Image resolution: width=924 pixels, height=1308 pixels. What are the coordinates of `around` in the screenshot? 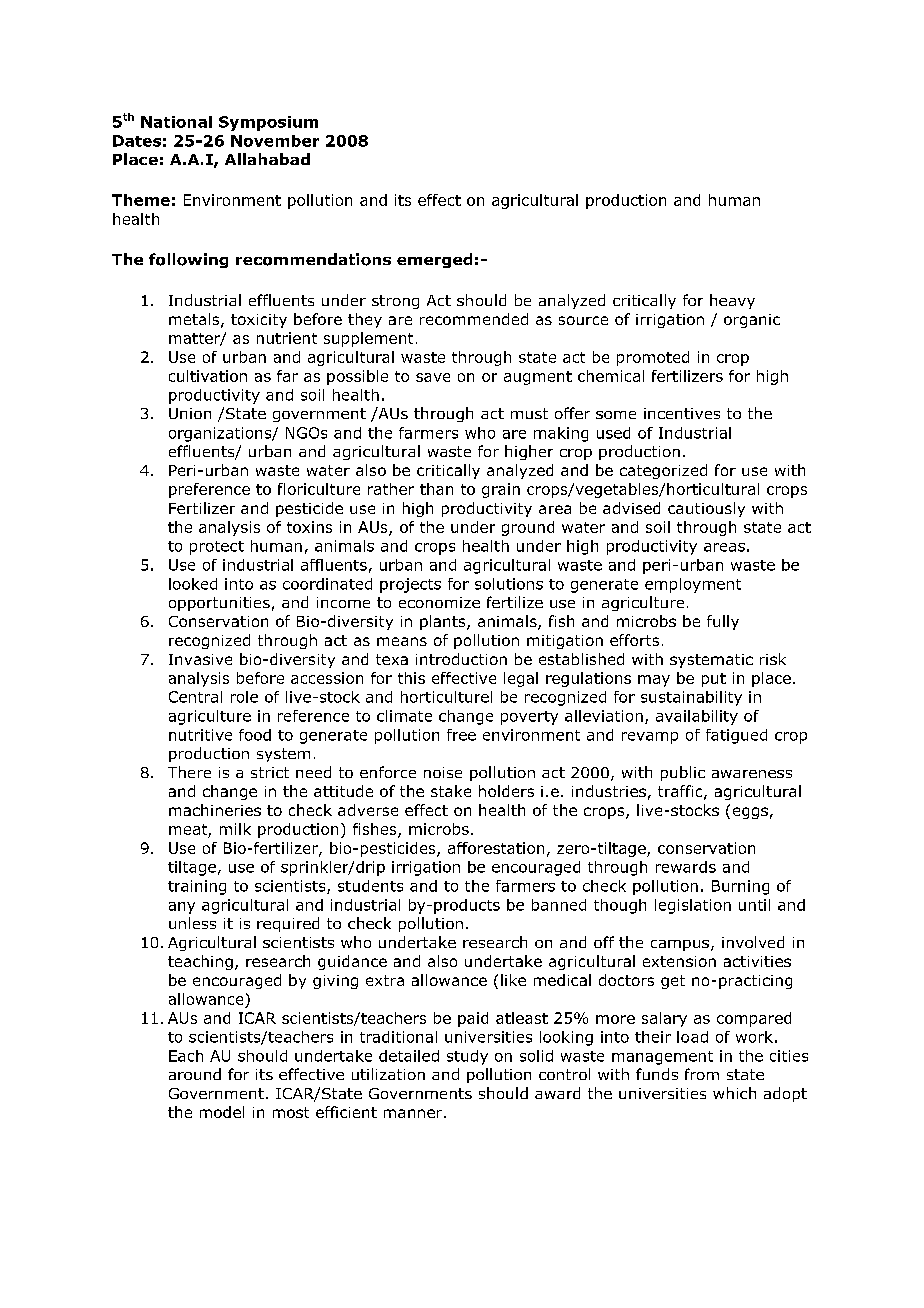 It's located at (195, 1074).
